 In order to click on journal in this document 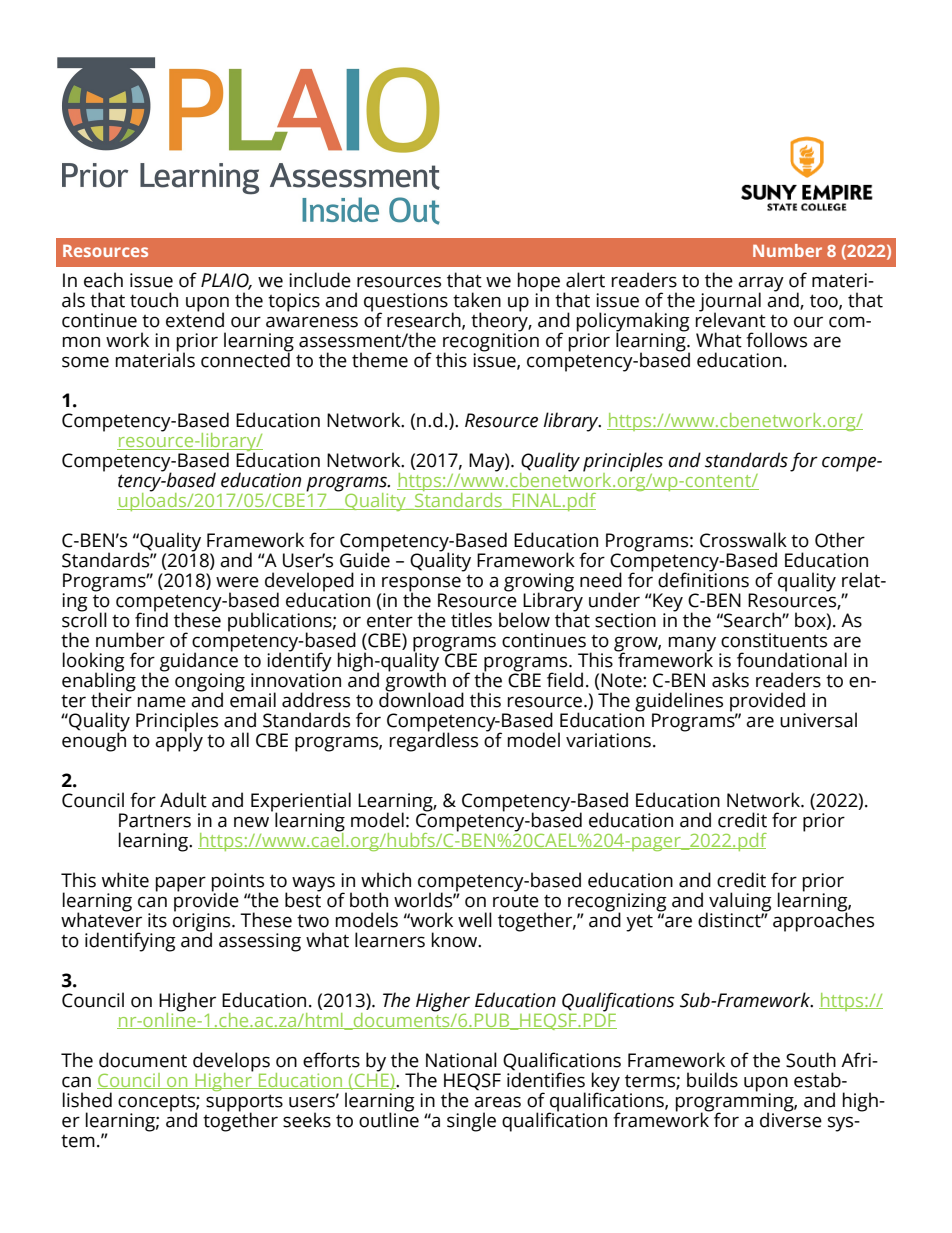, I will do `click(730, 303)`.
